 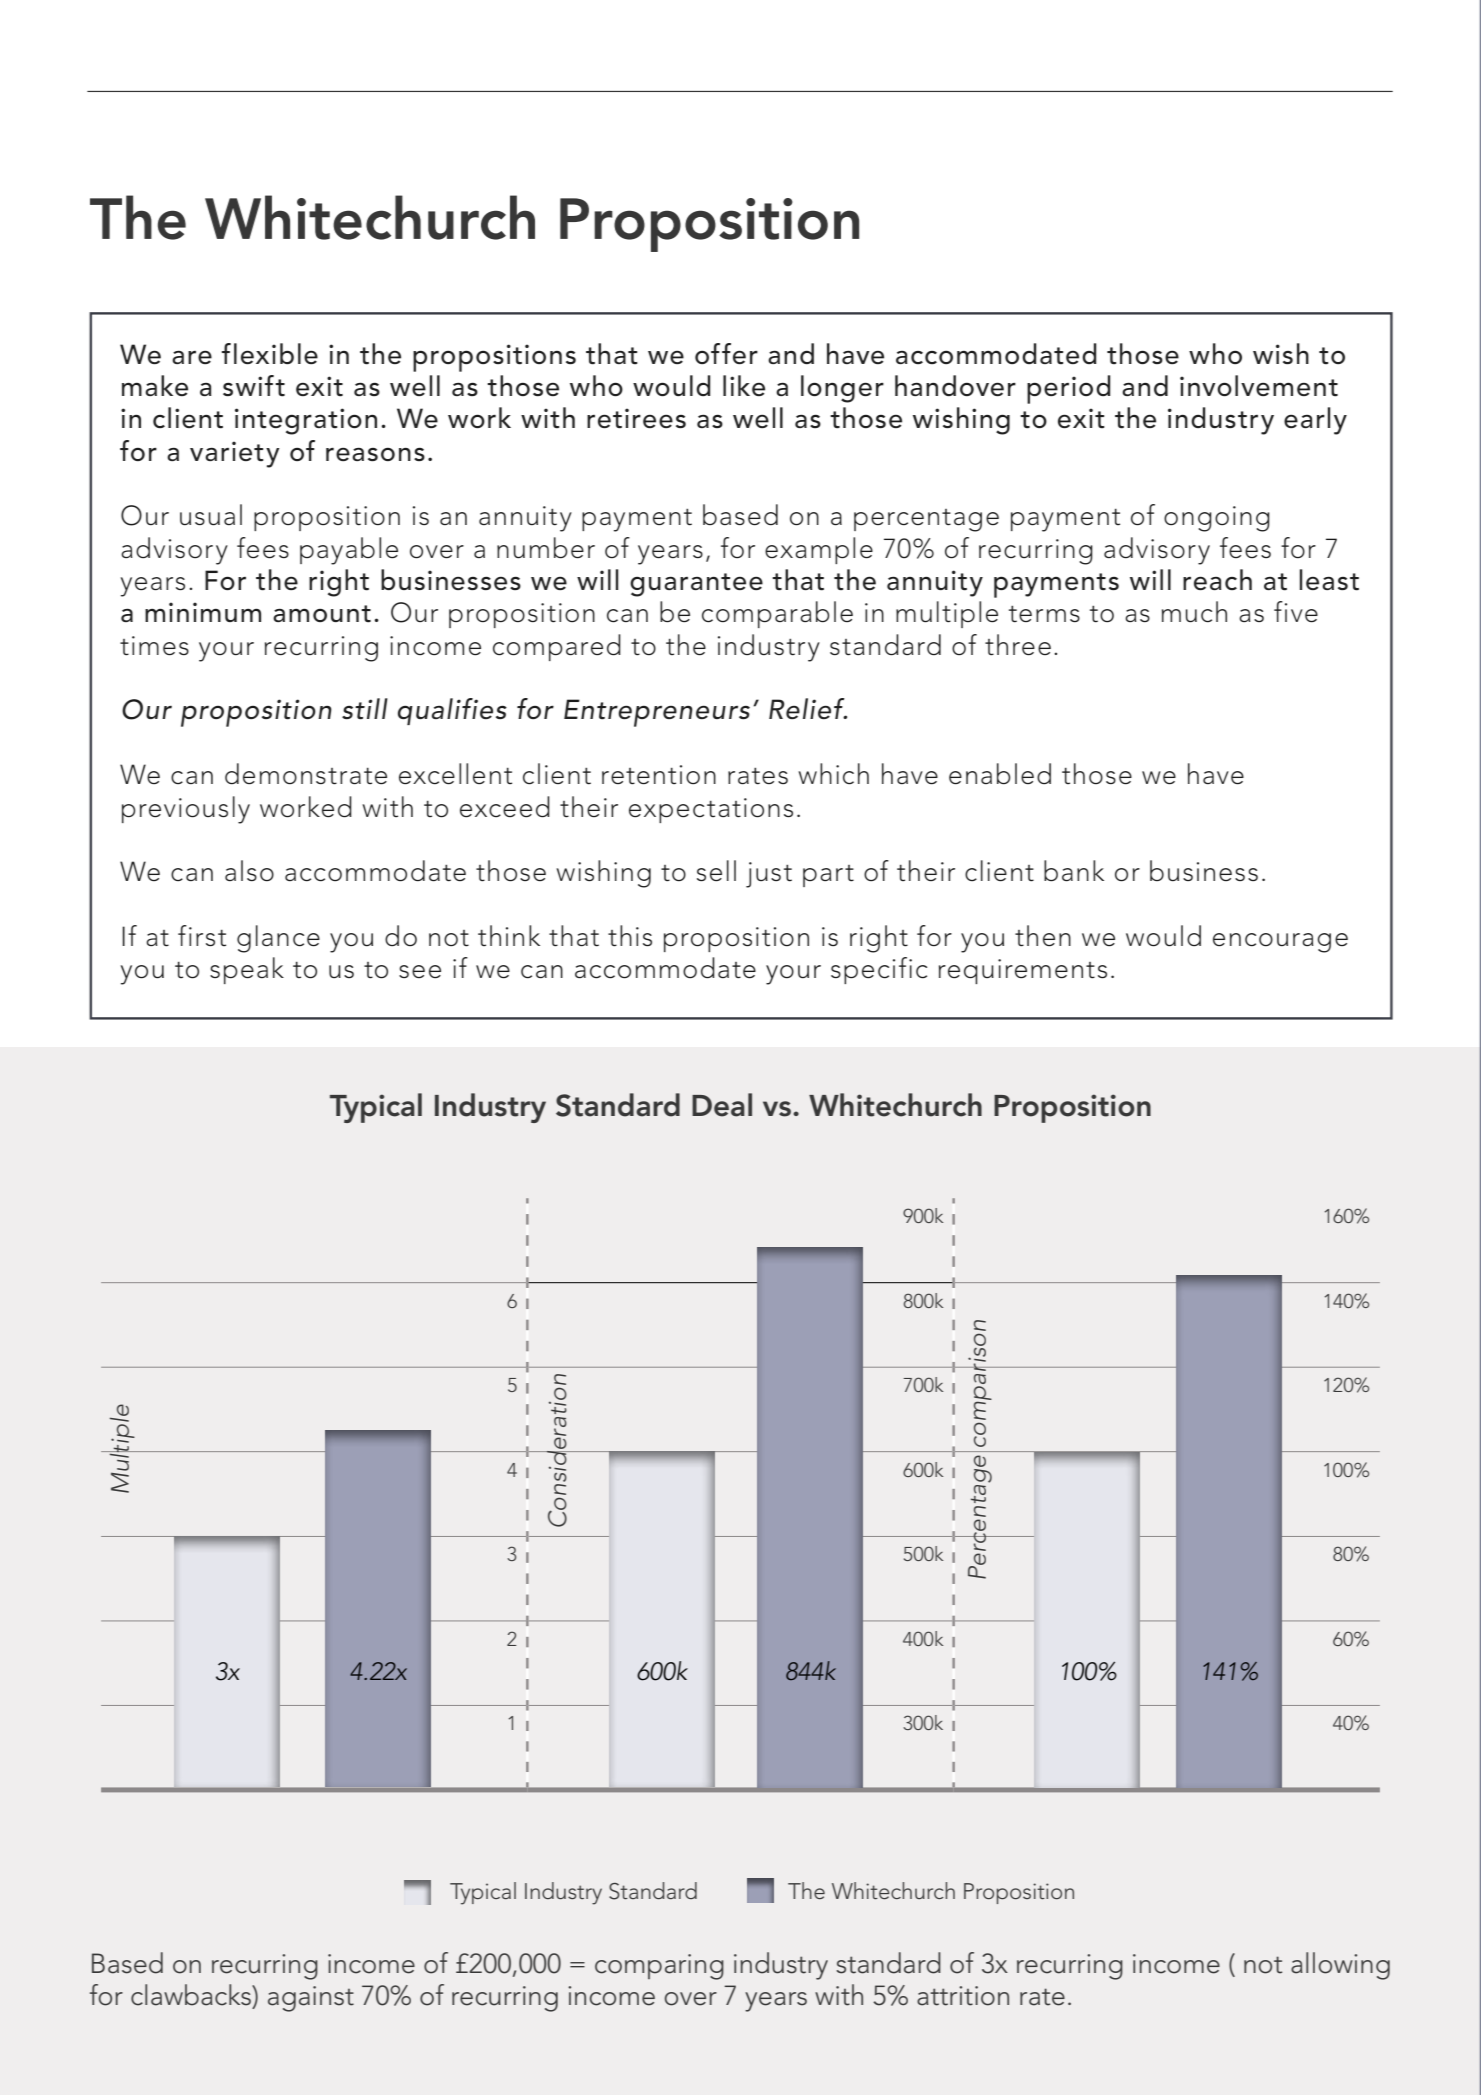 What do you see at coordinates (879, 970) in the screenshot?
I see `specific` at bounding box center [879, 970].
